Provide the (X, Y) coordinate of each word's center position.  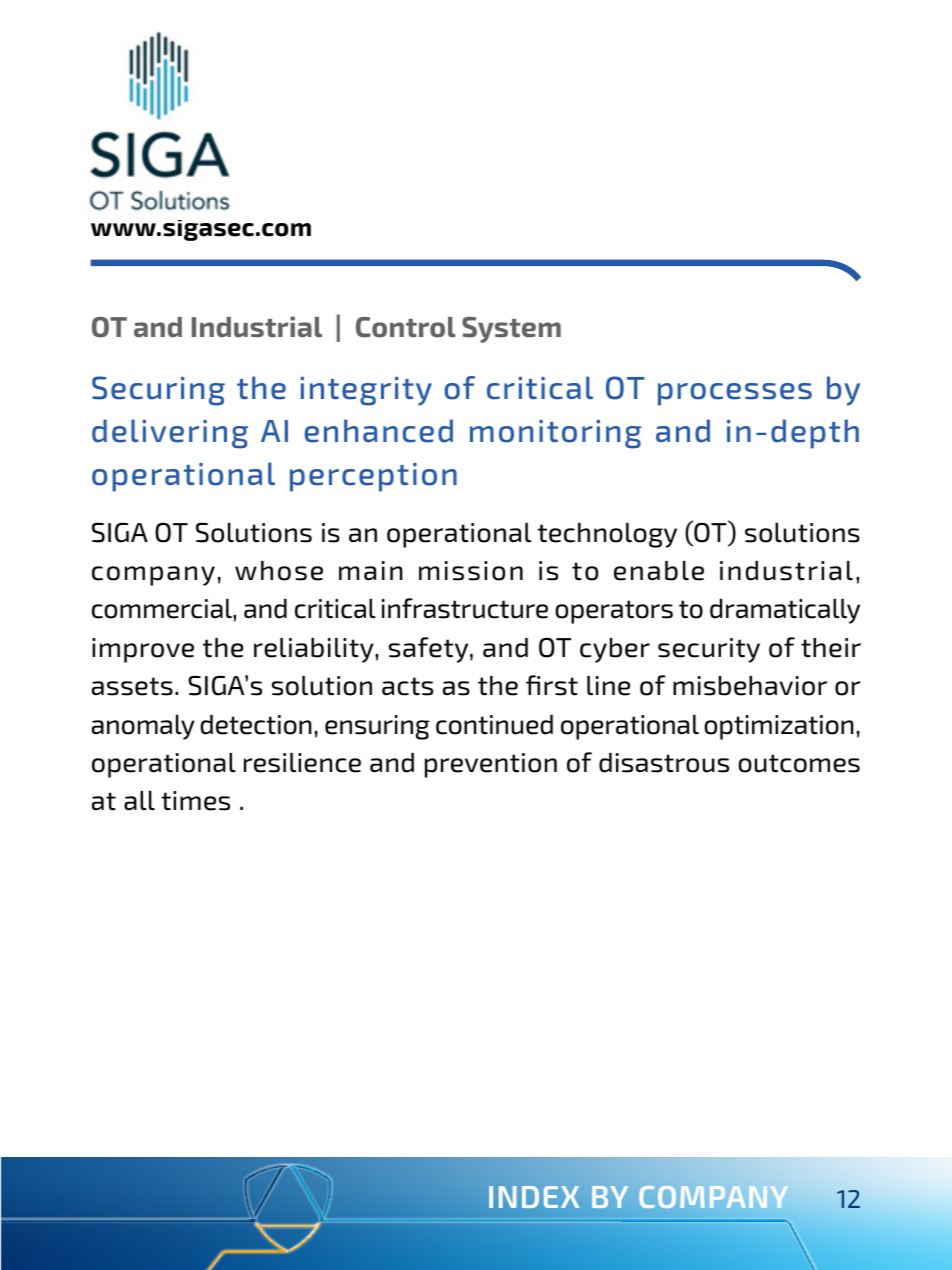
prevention (491, 765)
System (511, 330)
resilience (302, 763)
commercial (163, 609)
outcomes (799, 763)
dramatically (785, 611)
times (195, 801)
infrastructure (465, 608)
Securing (158, 391)
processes (735, 394)
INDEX (534, 1197)
